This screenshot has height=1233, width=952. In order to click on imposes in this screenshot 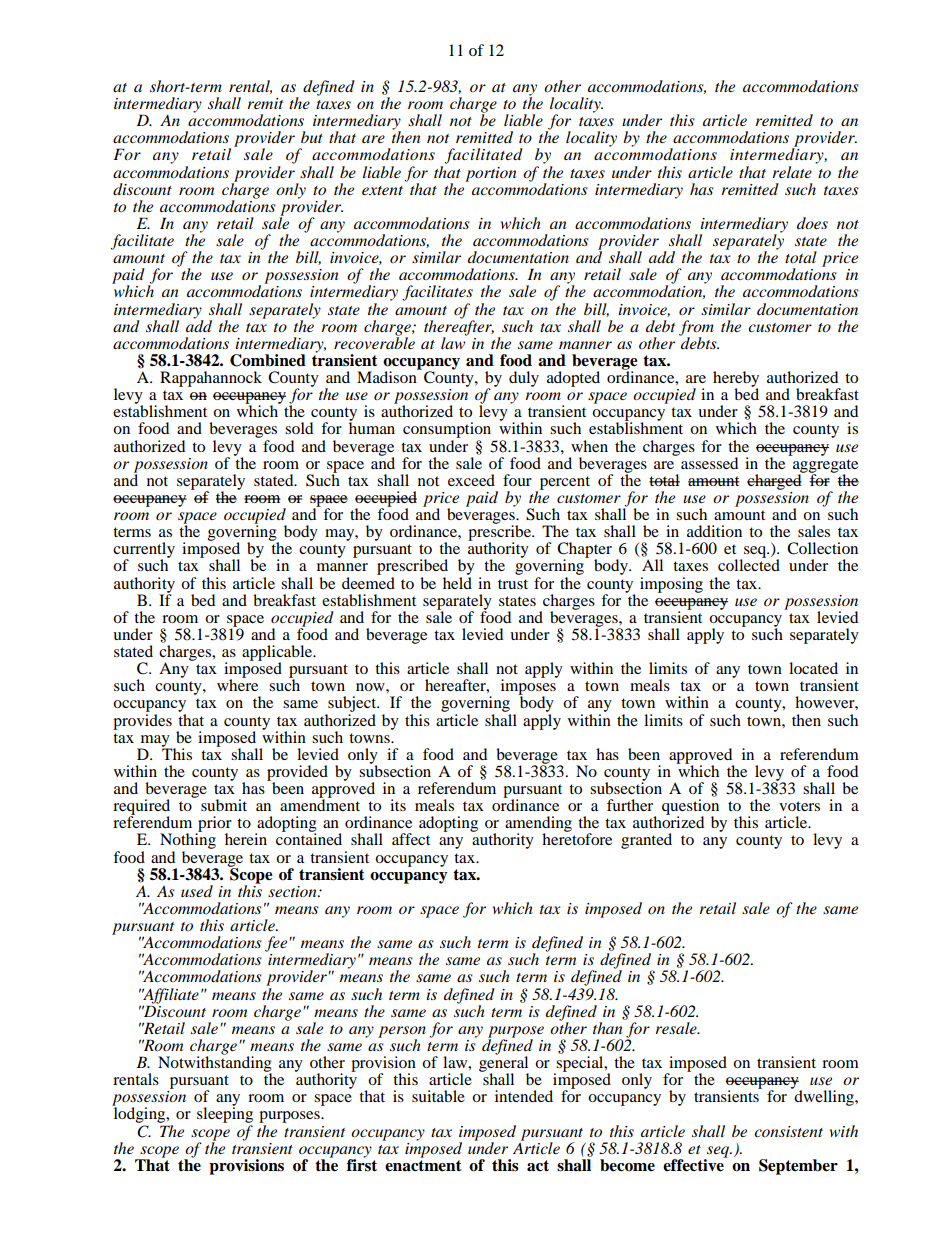, I will do `click(529, 687)`.
